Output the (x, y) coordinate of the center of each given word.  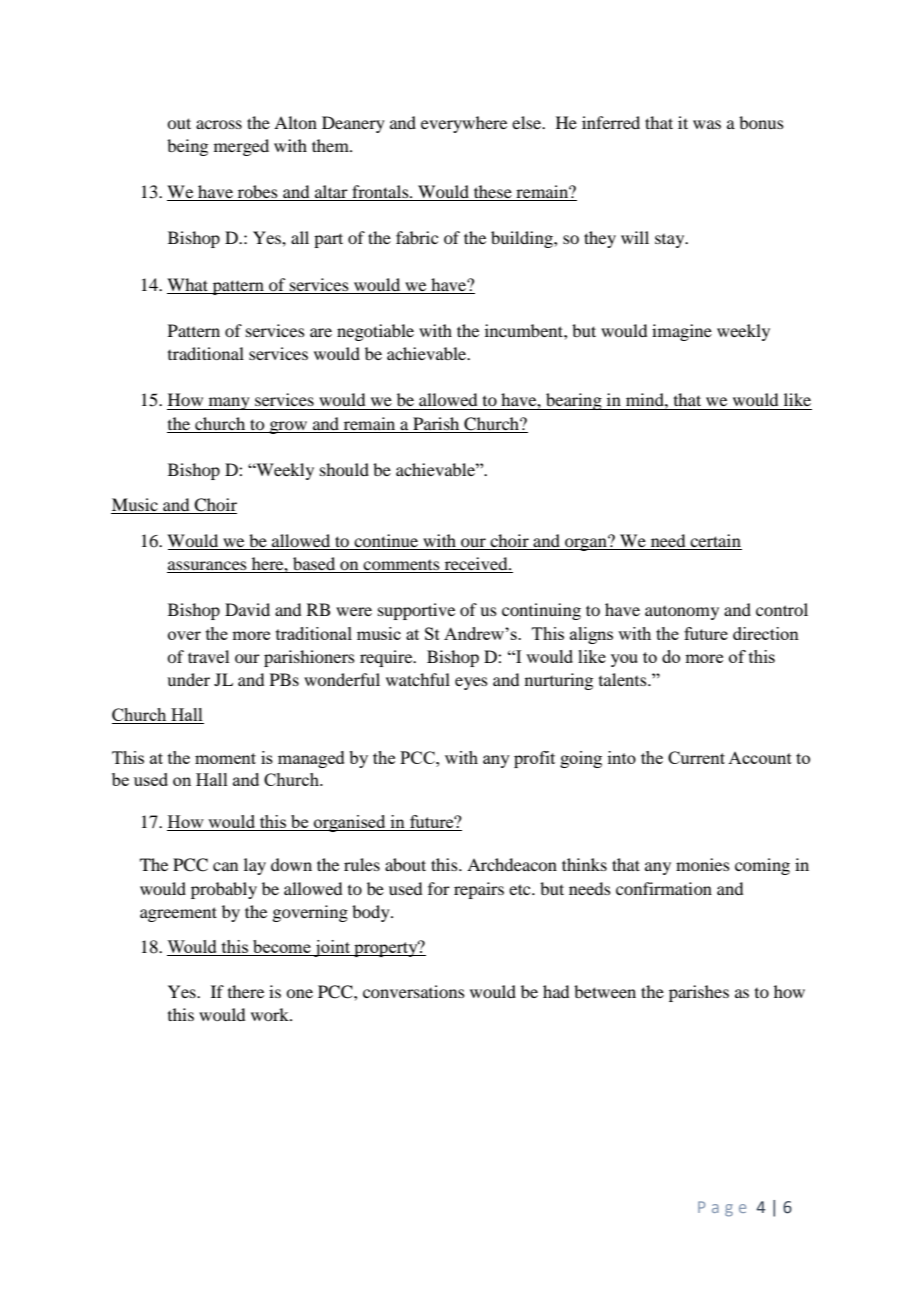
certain (715, 542)
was (707, 124)
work (271, 1014)
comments (402, 566)
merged (241, 147)
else (527, 122)
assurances (208, 567)
